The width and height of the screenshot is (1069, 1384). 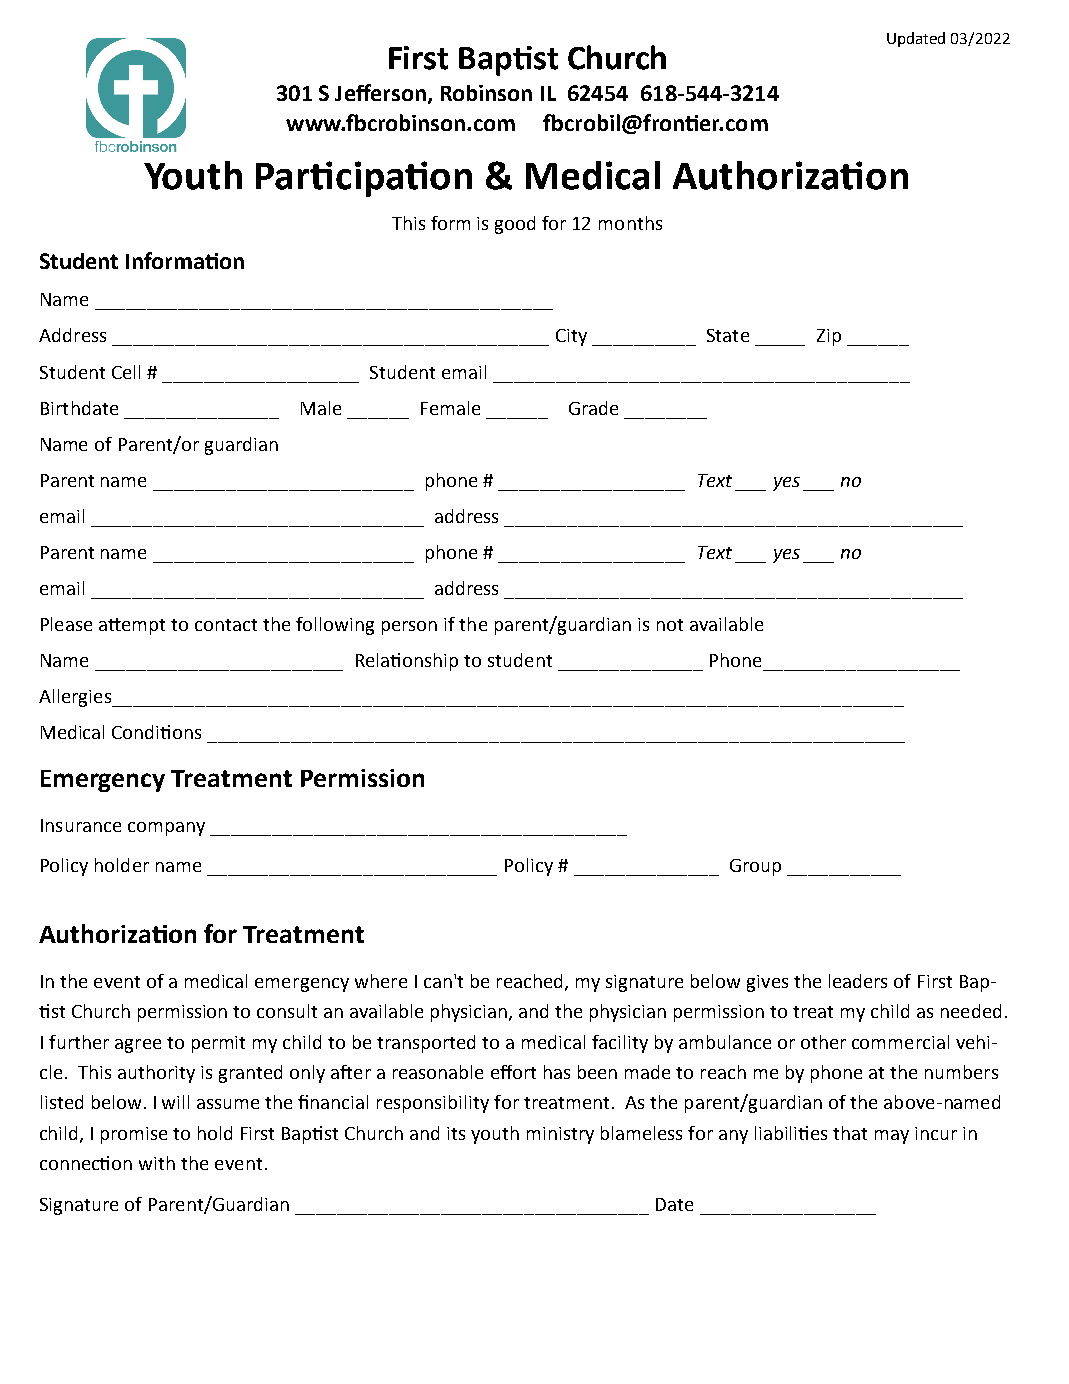 I want to click on Jefferson, so click(x=380, y=92).
